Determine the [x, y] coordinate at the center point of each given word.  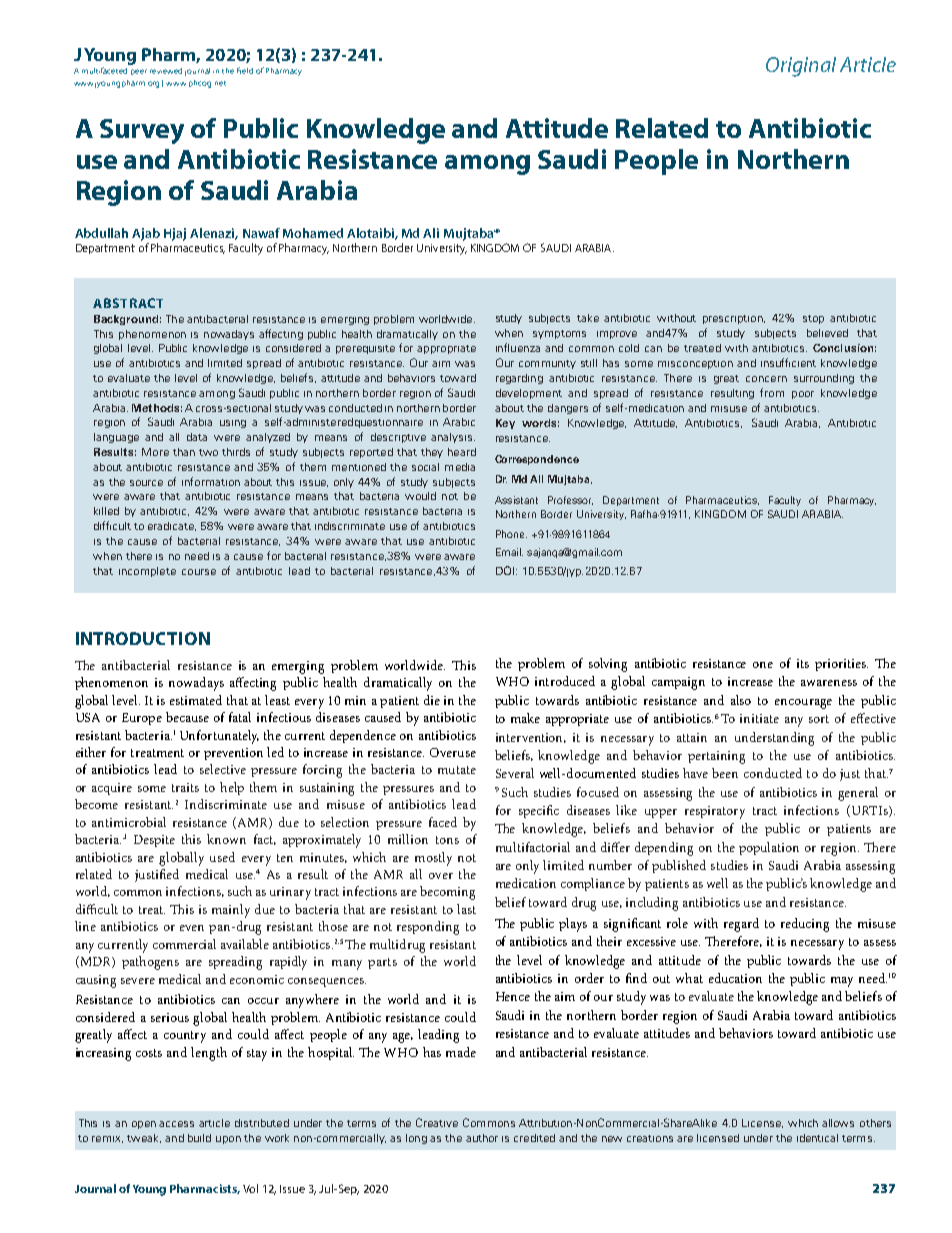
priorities [841, 665]
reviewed [166, 71]
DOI [506, 570]
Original [801, 67]
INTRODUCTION [143, 638]
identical [817, 1138]
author [482, 1138]
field [245, 70]
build [199, 1138]
